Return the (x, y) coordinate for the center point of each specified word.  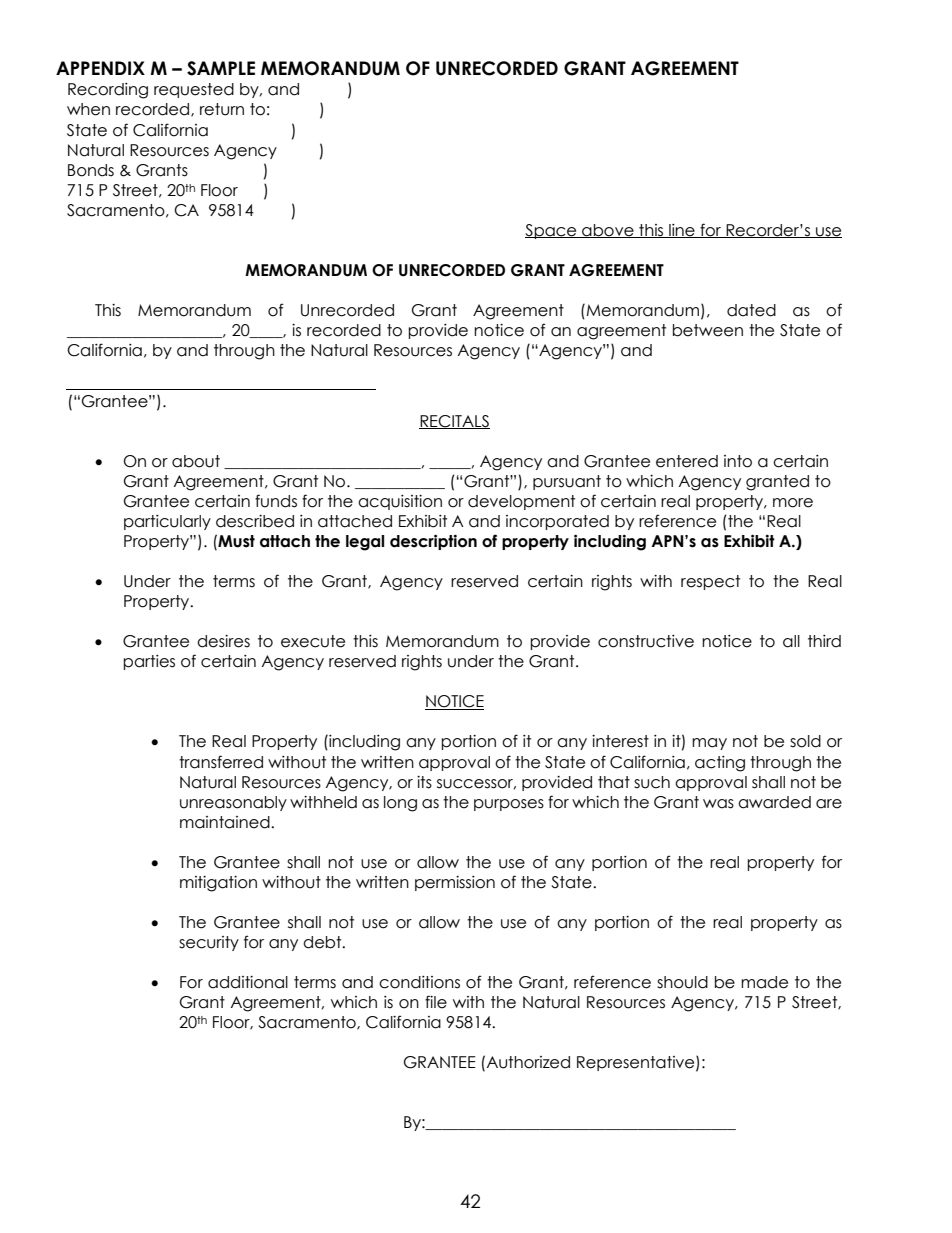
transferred (221, 762)
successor (476, 784)
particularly (167, 522)
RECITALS (454, 422)
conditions (419, 982)
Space (552, 231)
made (764, 982)
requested (194, 90)
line (682, 231)
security (209, 943)
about (196, 461)
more (793, 503)
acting (720, 764)
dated (751, 310)
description (433, 542)
